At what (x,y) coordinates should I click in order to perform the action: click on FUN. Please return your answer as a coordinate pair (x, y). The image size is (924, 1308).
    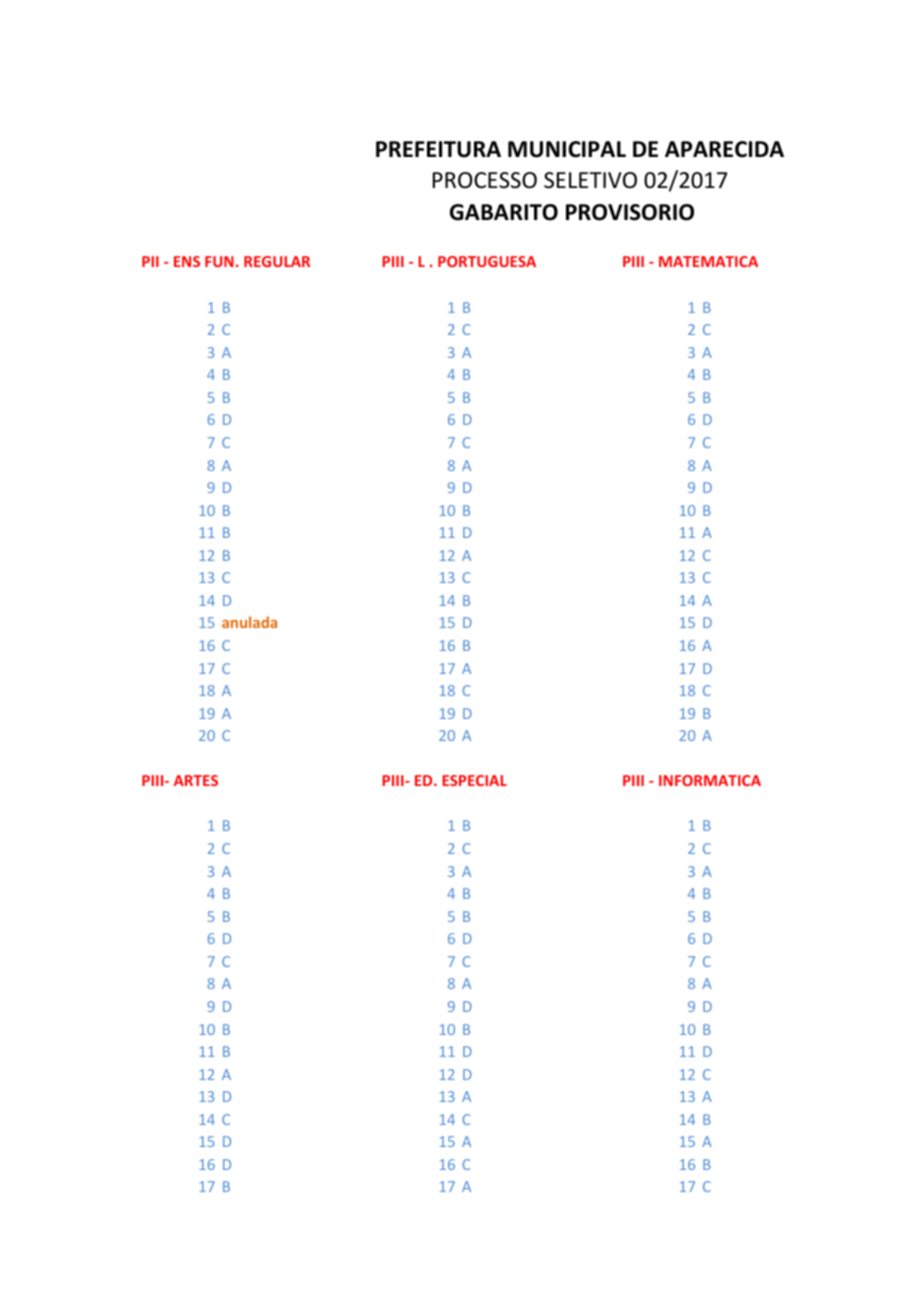
    Looking at the image, I should click on (219, 261).
